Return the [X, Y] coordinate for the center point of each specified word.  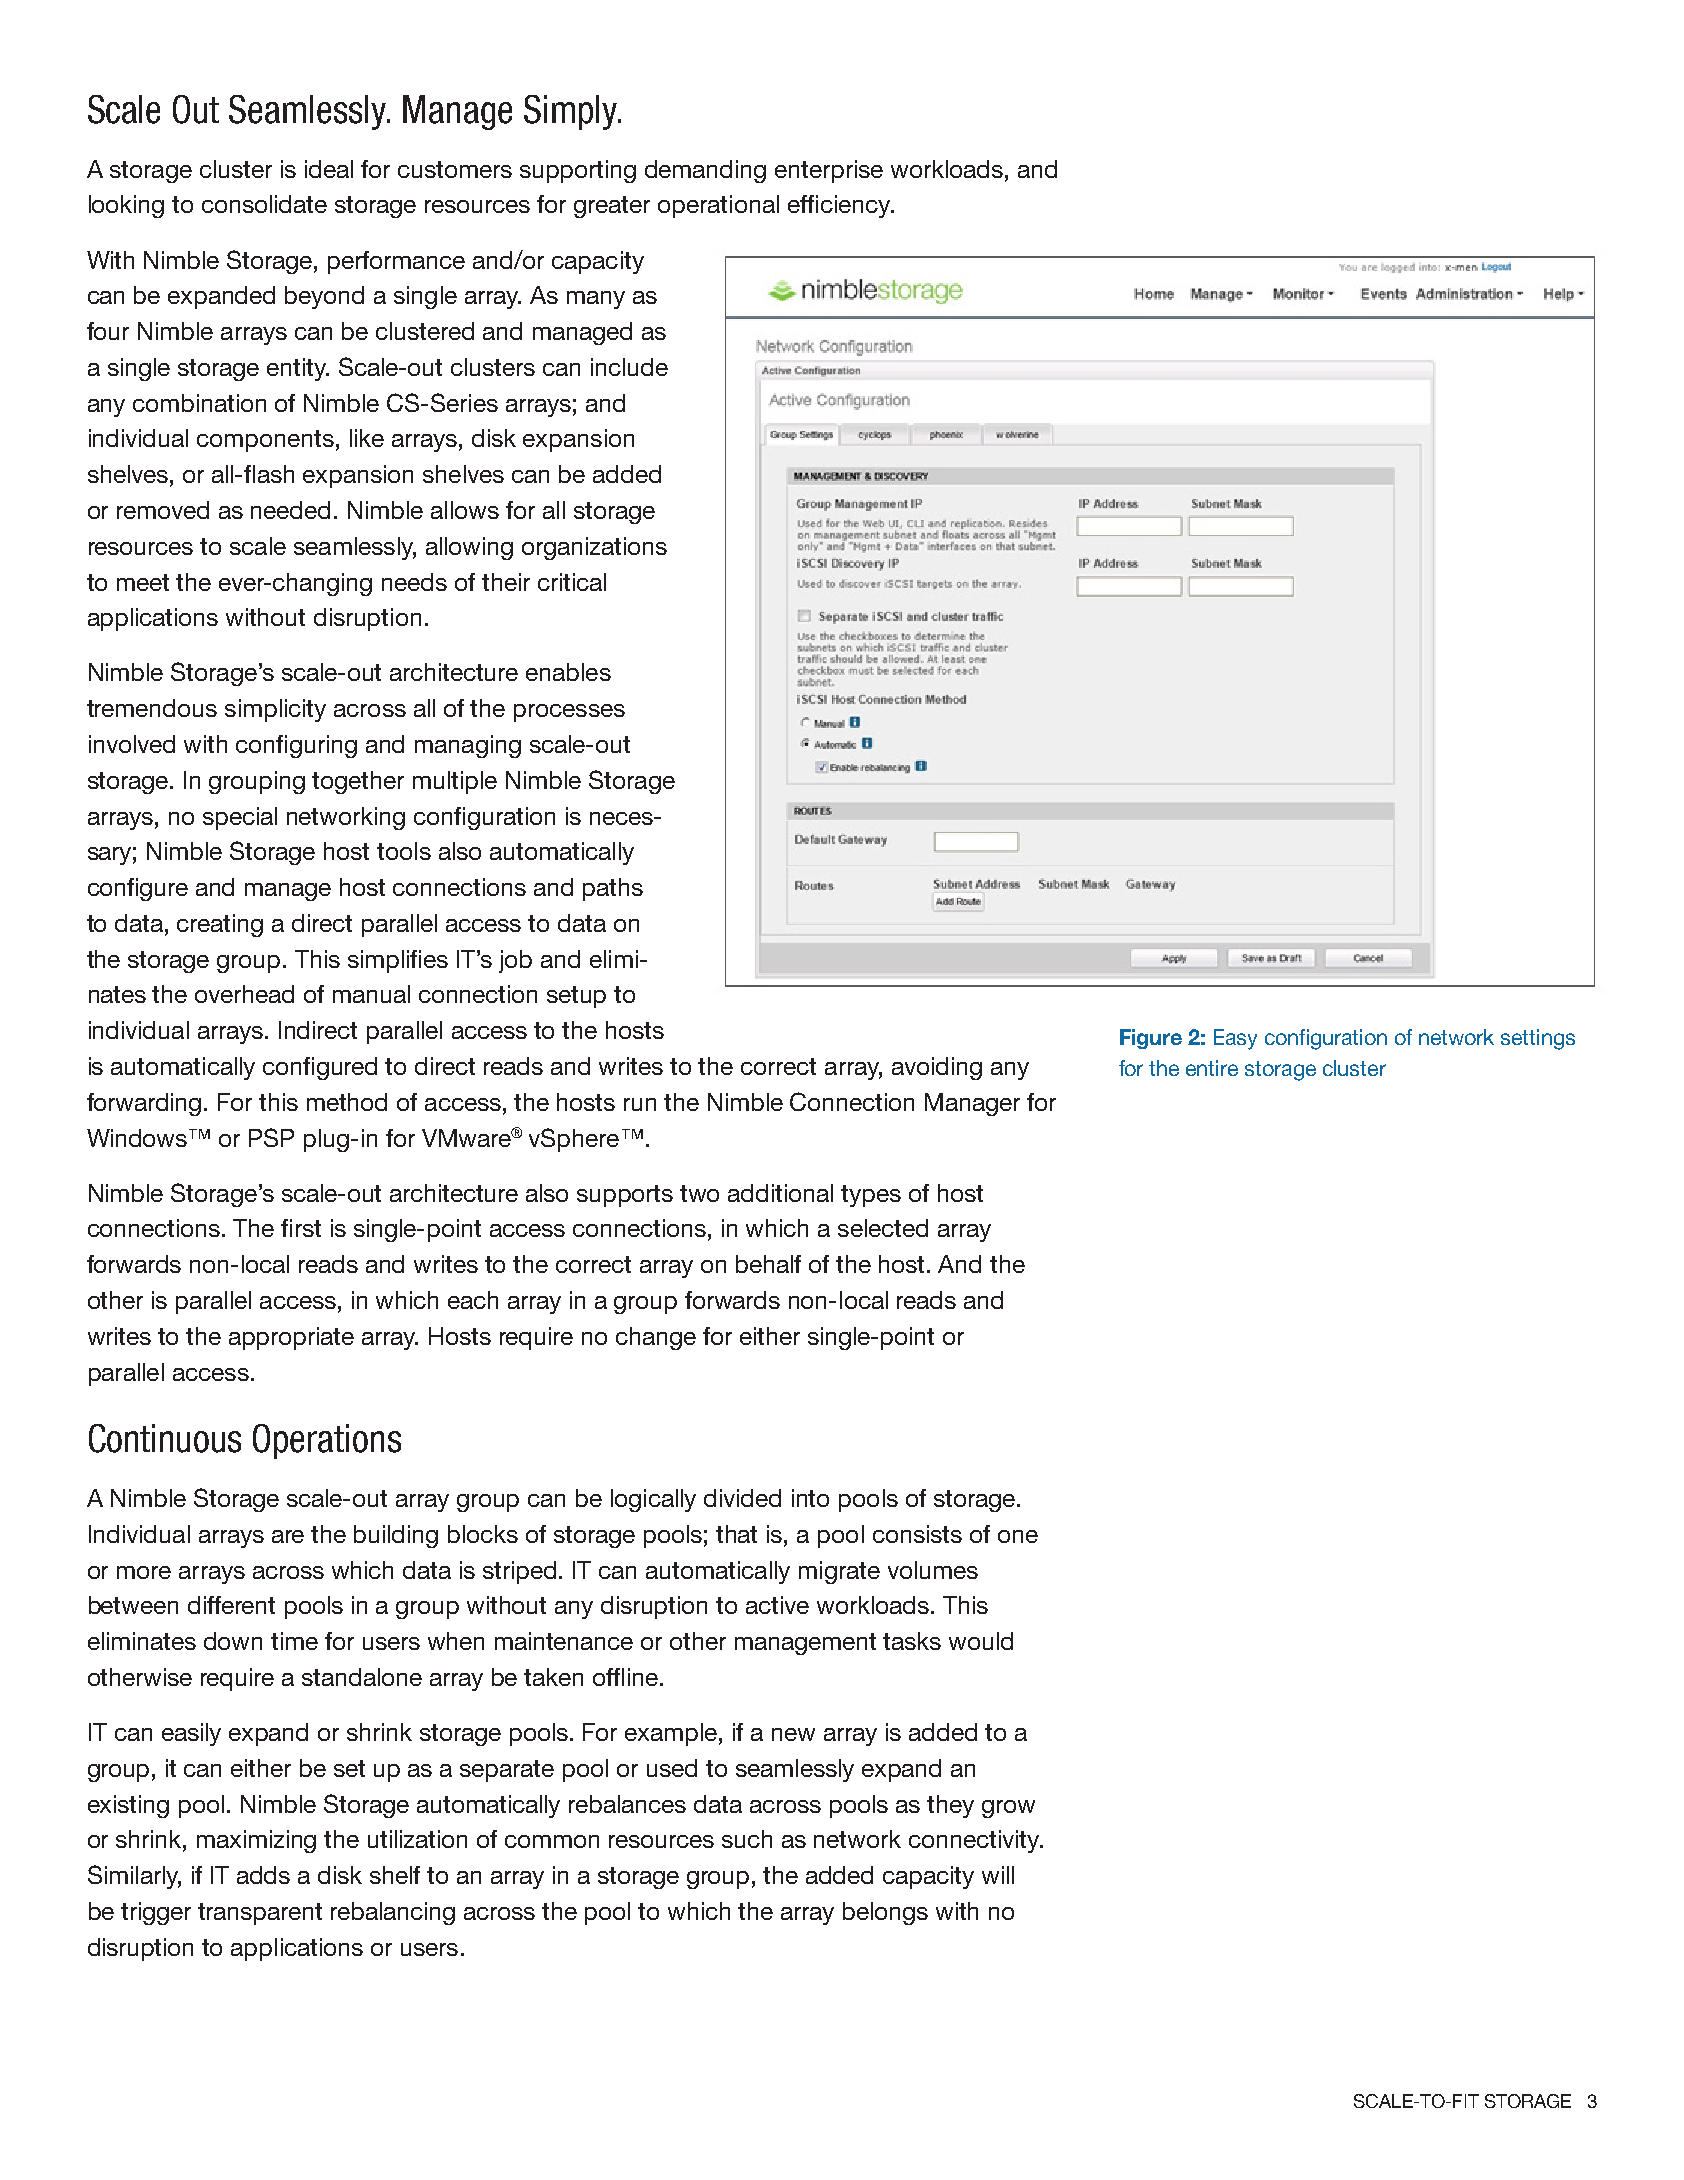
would [981, 1641]
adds [263, 1875]
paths [613, 889]
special [240, 818]
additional [780, 1193]
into [810, 1498]
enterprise [829, 171]
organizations [594, 548]
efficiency [840, 206]
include [629, 367]
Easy [1235, 1039]
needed [290, 510]
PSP [271, 1137]
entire [1212, 1068]
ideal [329, 169]
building [396, 1536]
